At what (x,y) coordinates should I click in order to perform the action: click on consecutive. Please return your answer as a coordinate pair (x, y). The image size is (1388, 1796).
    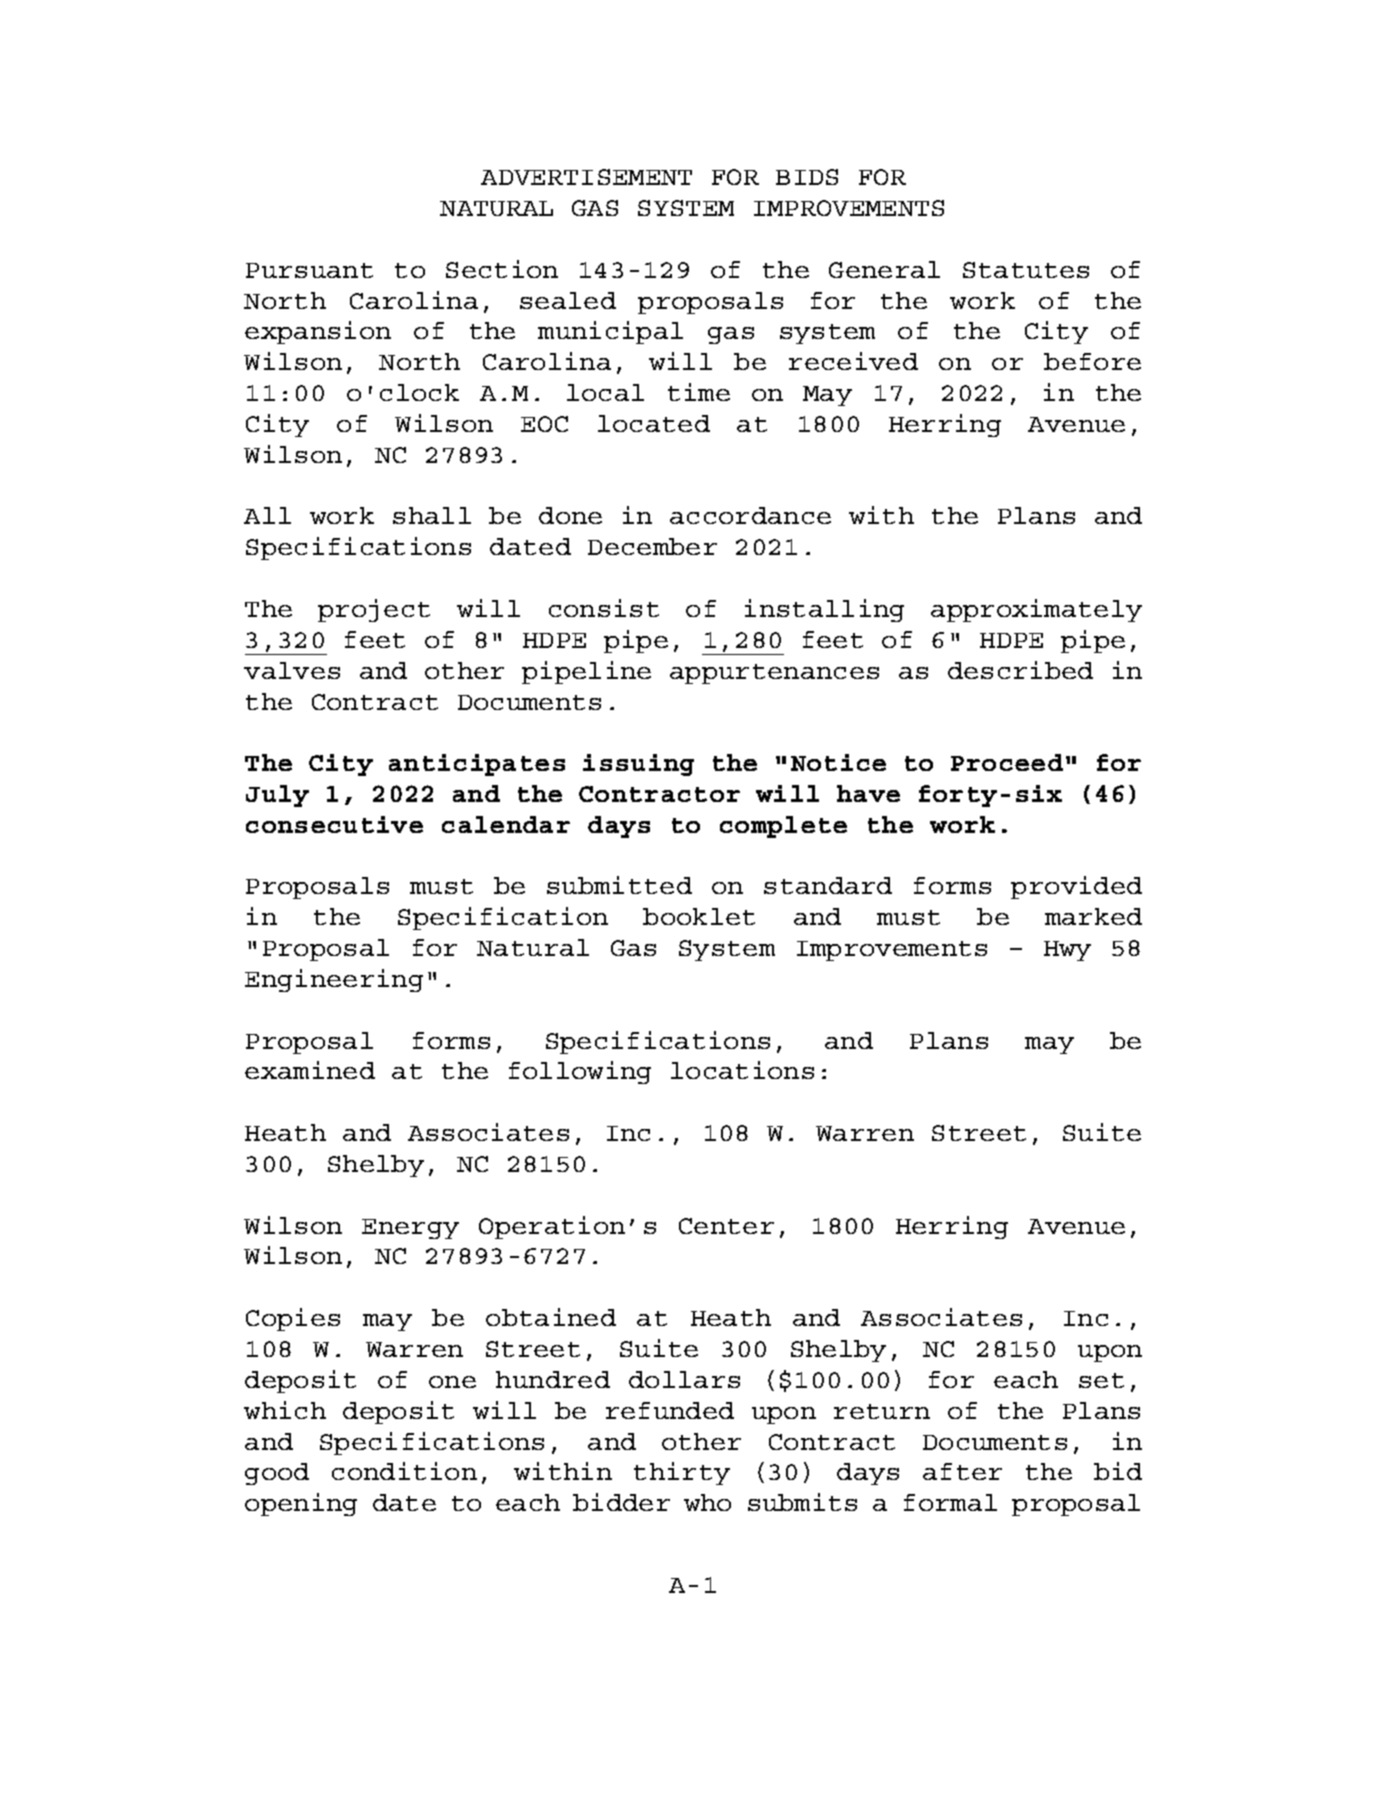
    Looking at the image, I should click on (334, 824).
